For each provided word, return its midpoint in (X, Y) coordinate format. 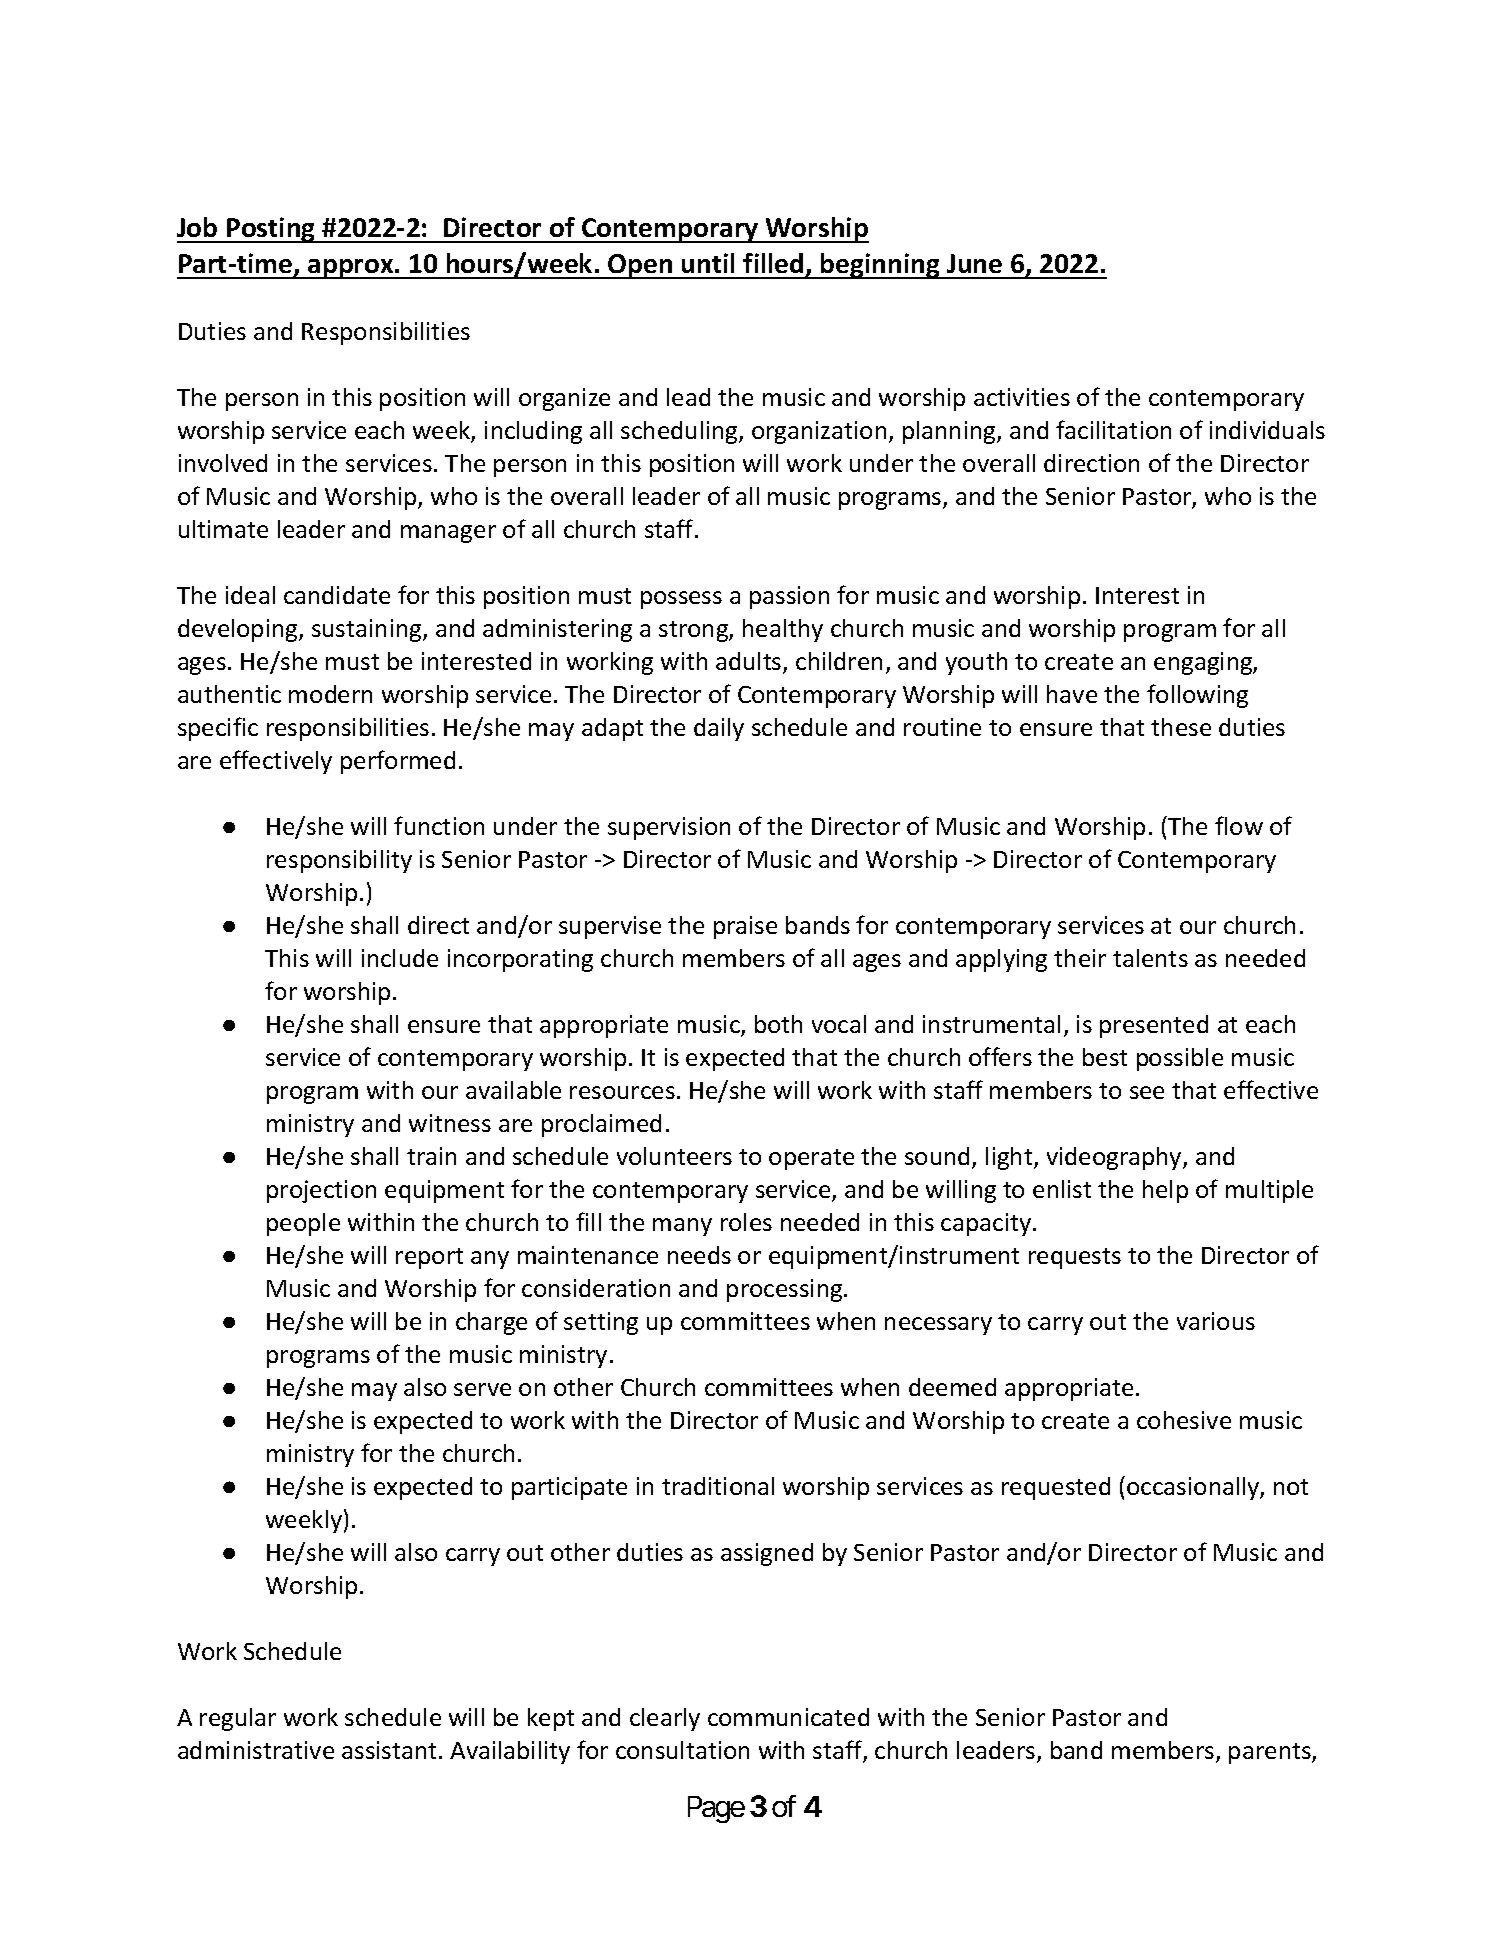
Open (640, 266)
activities (1022, 397)
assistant (389, 1750)
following (1197, 696)
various (1216, 1321)
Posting (271, 230)
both (778, 1024)
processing (786, 1290)
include (400, 958)
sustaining (368, 630)
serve (482, 1389)
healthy (783, 630)
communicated (788, 1717)
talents (1150, 958)
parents (1271, 1753)
